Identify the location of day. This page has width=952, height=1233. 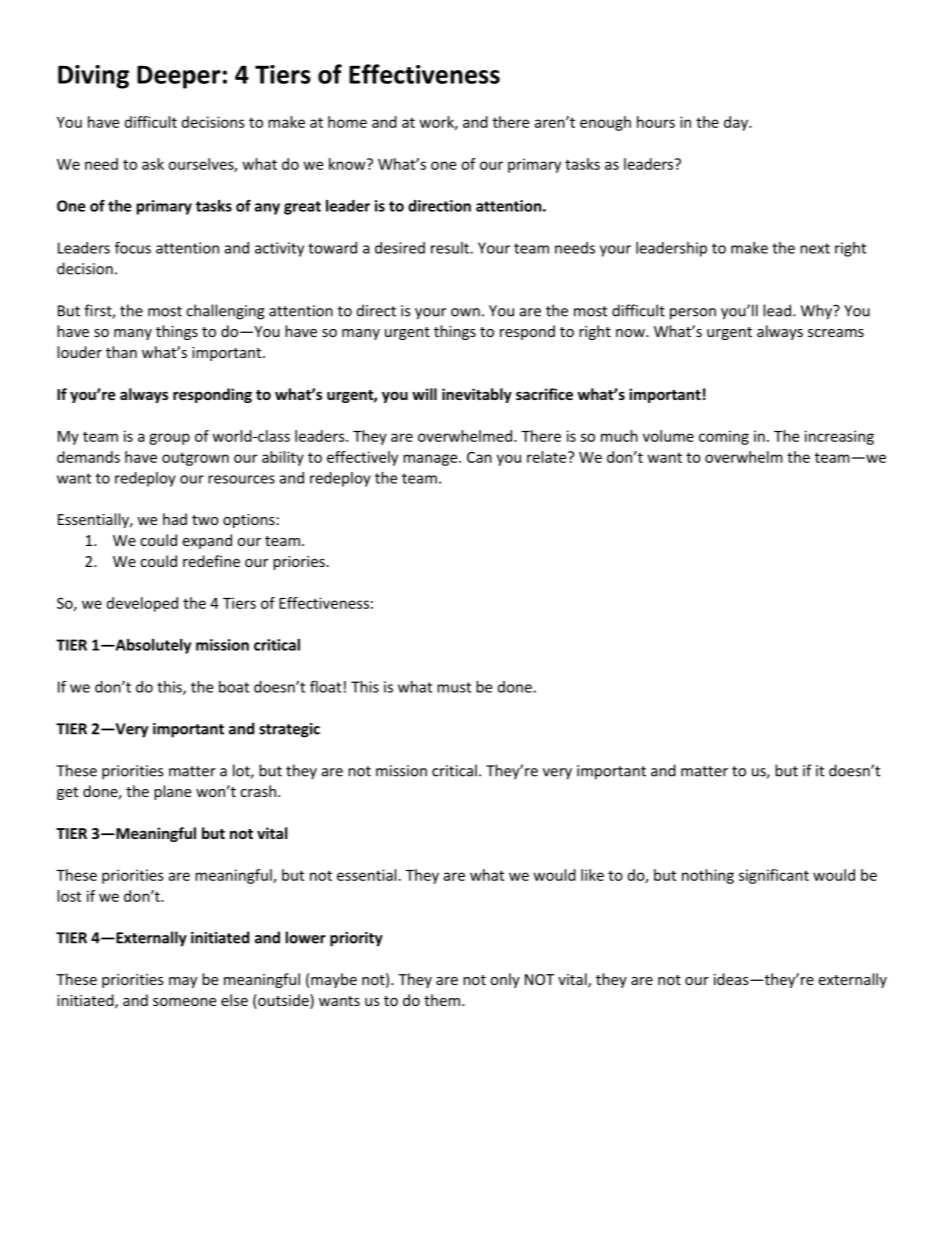
(737, 123).
